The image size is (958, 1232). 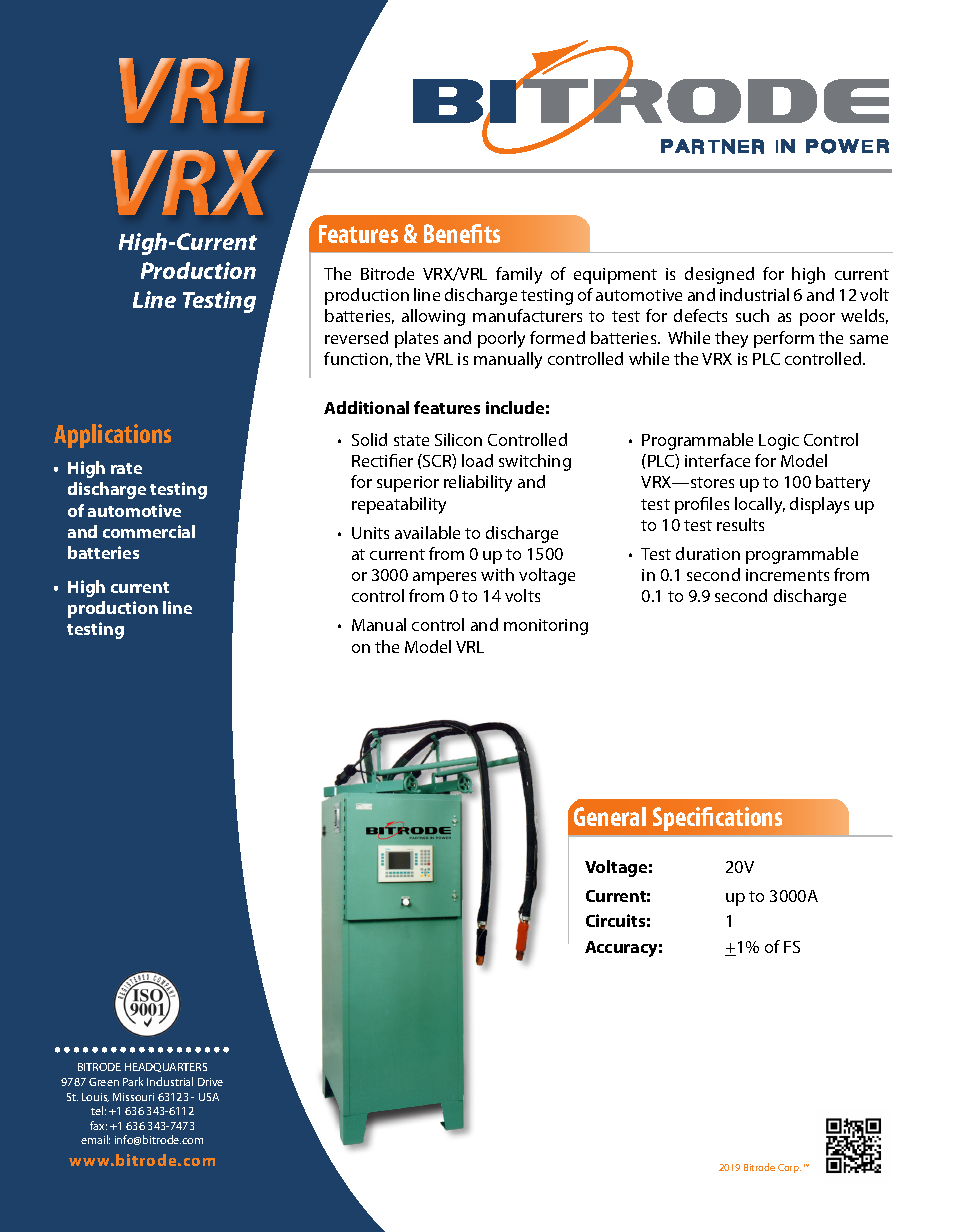 What do you see at coordinates (209, 1097) in the screenshot?
I see `USA` at bounding box center [209, 1097].
